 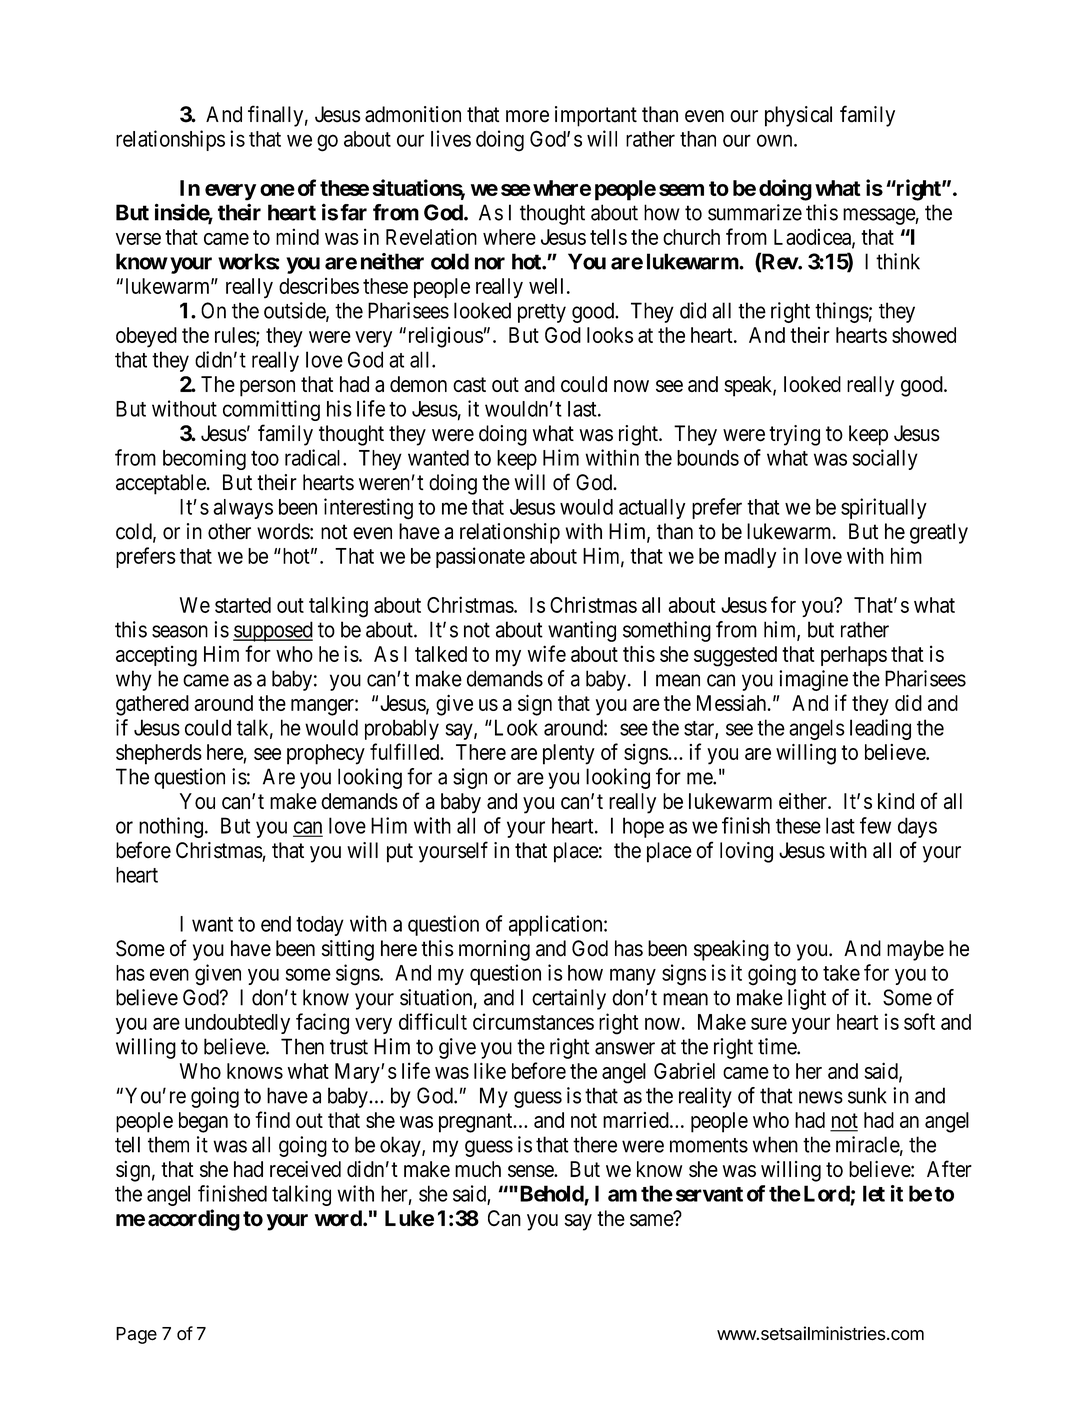 I want to click on leading, so click(x=880, y=729).
